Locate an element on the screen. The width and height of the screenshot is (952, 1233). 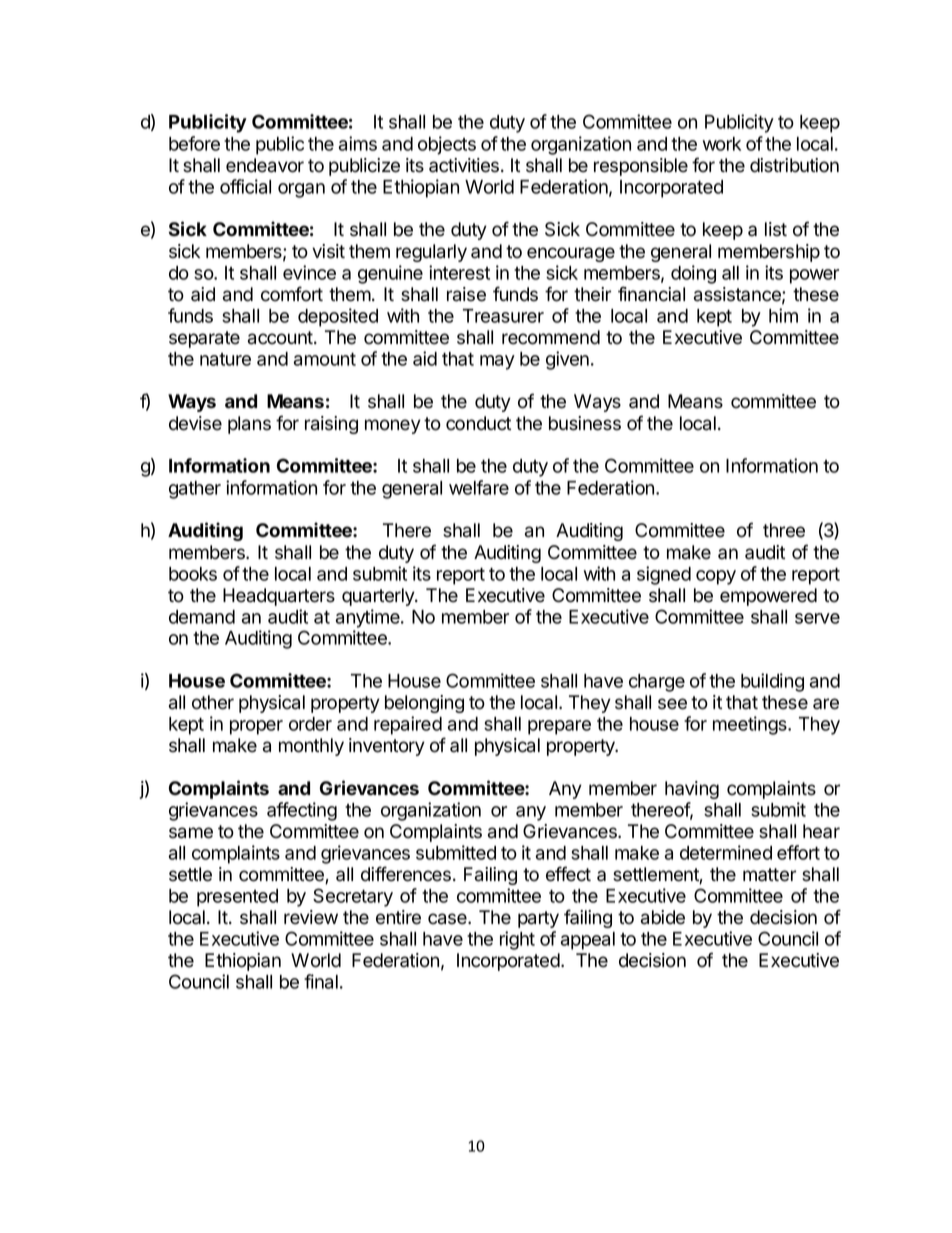
welfare is located at coordinates (479, 487).
